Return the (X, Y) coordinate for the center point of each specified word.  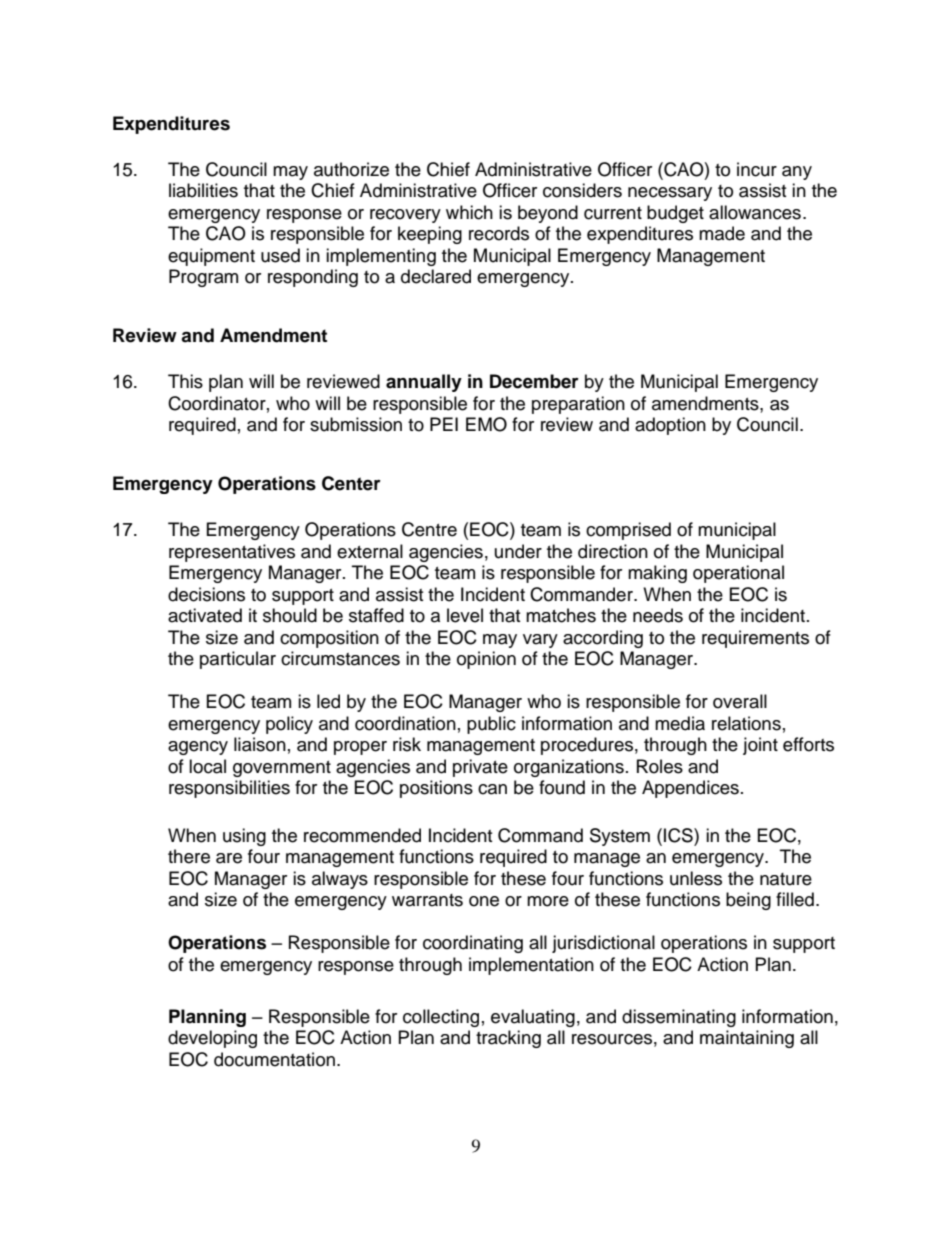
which (469, 212)
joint (760, 746)
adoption (670, 426)
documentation (274, 1059)
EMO (486, 424)
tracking (508, 1039)
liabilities (203, 190)
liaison (260, 744)
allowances (755, 212)
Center (351, 483)
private (480, 768)
